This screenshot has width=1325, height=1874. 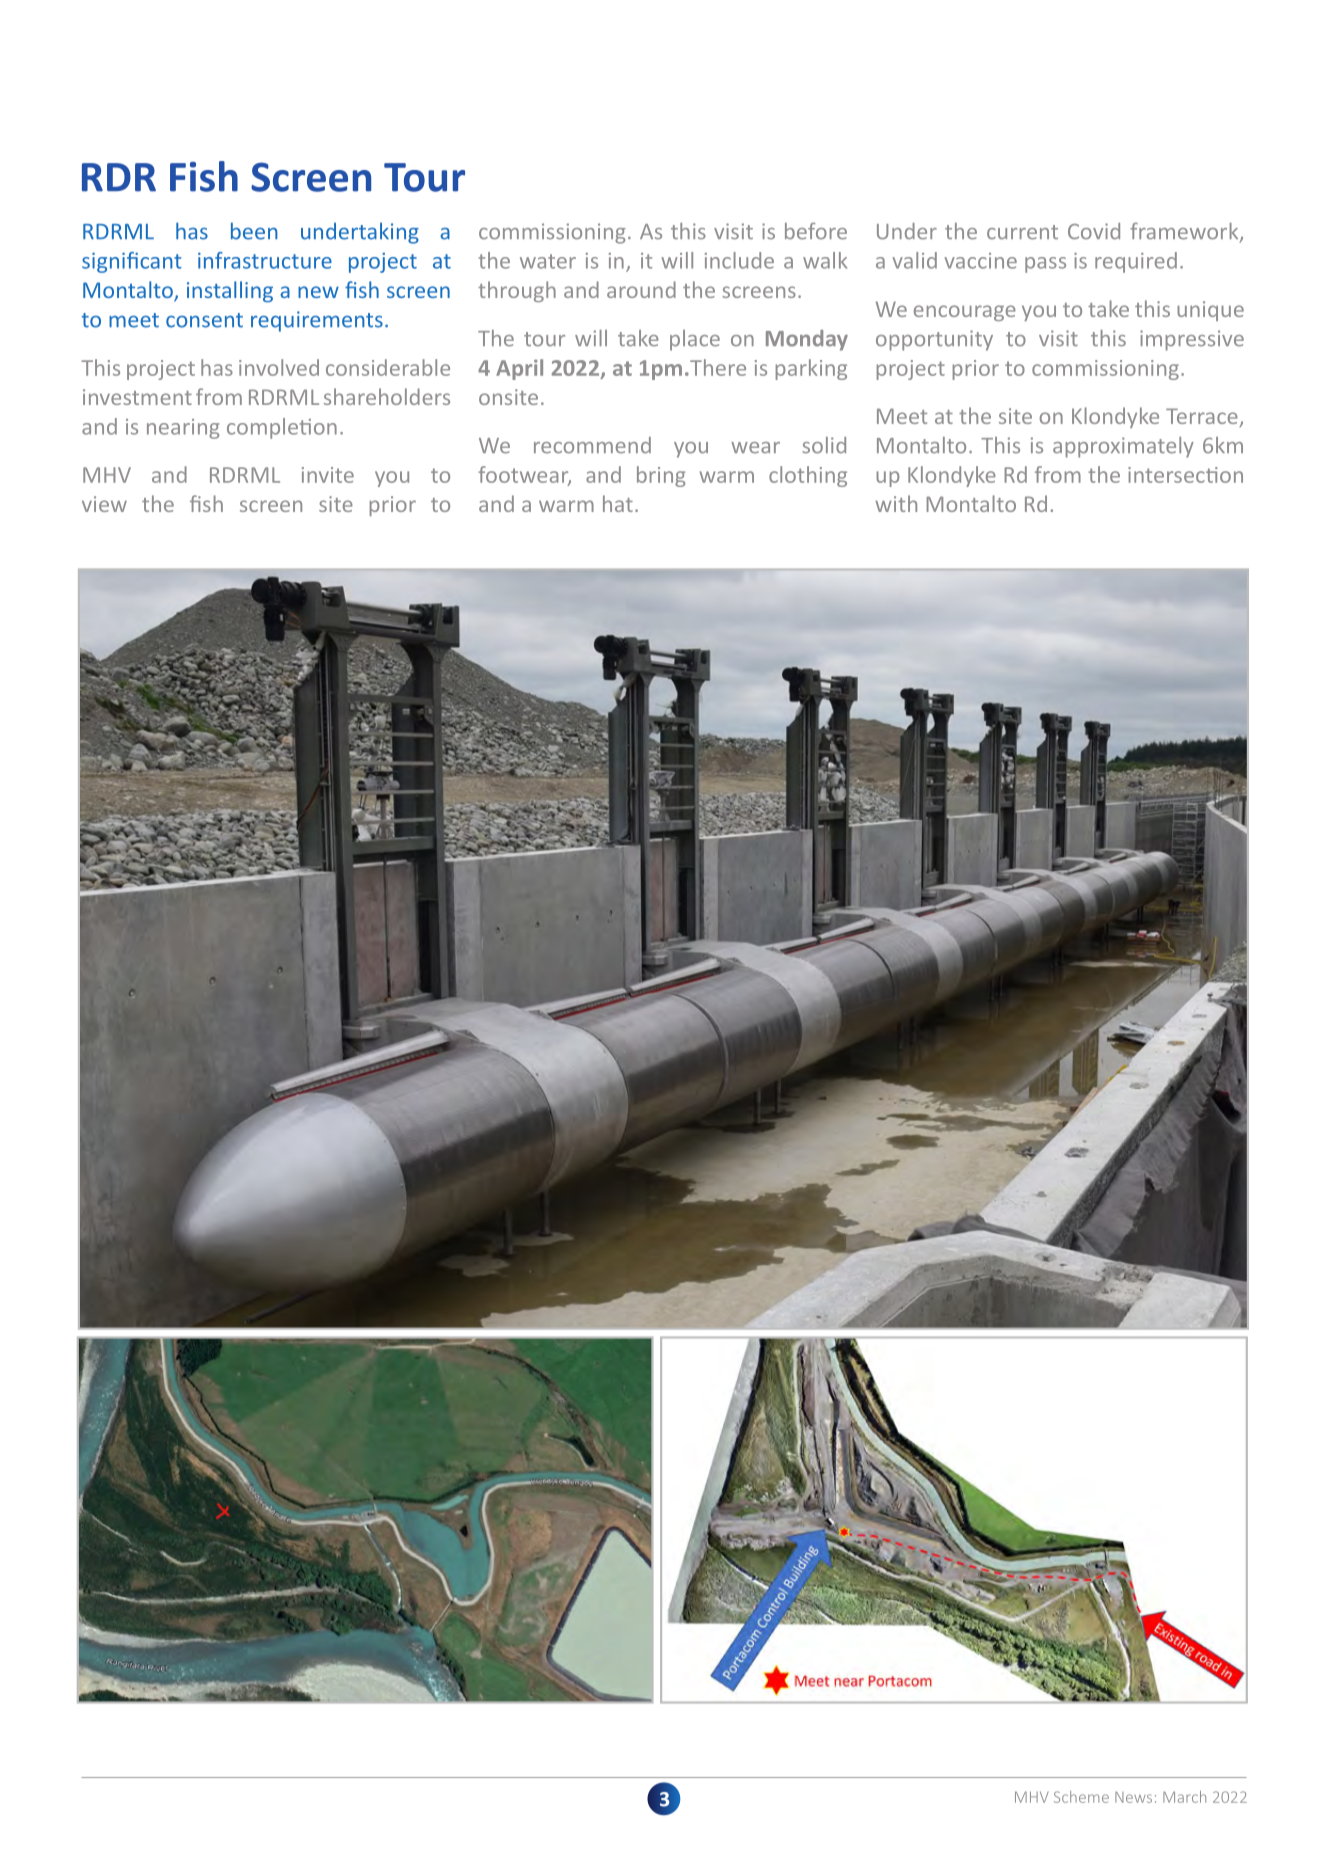 What do you see at coordinates (618, 503) in the screenshot?
I see `hat` at bounding box center [618, 503].
